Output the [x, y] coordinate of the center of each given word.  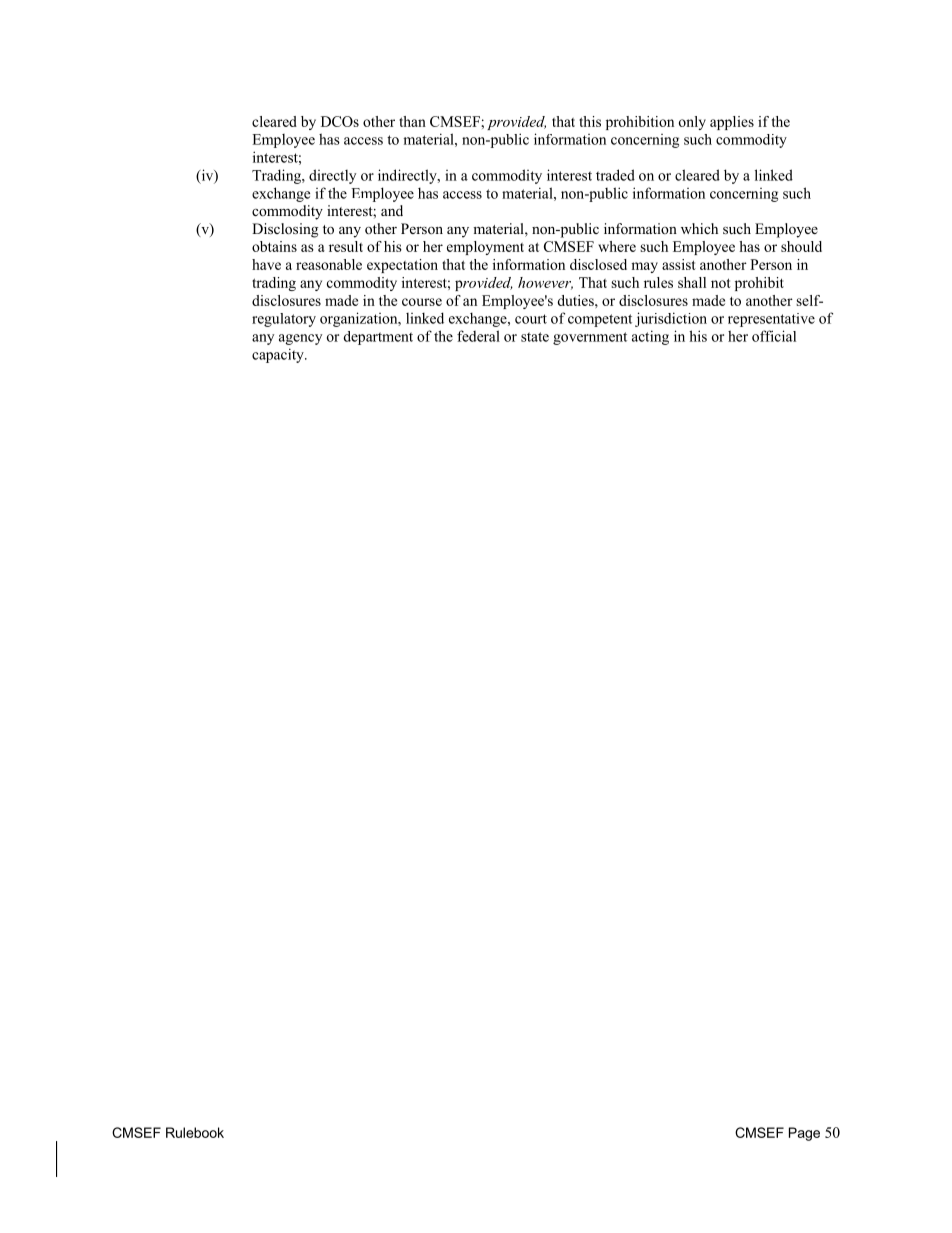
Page [804, 1134]
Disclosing [285, 230]
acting [650, 337]
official [774, 336]
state [535, 337]
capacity [279, 355]
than [412, 121]
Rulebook [195, 1132]
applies [732, 123]
